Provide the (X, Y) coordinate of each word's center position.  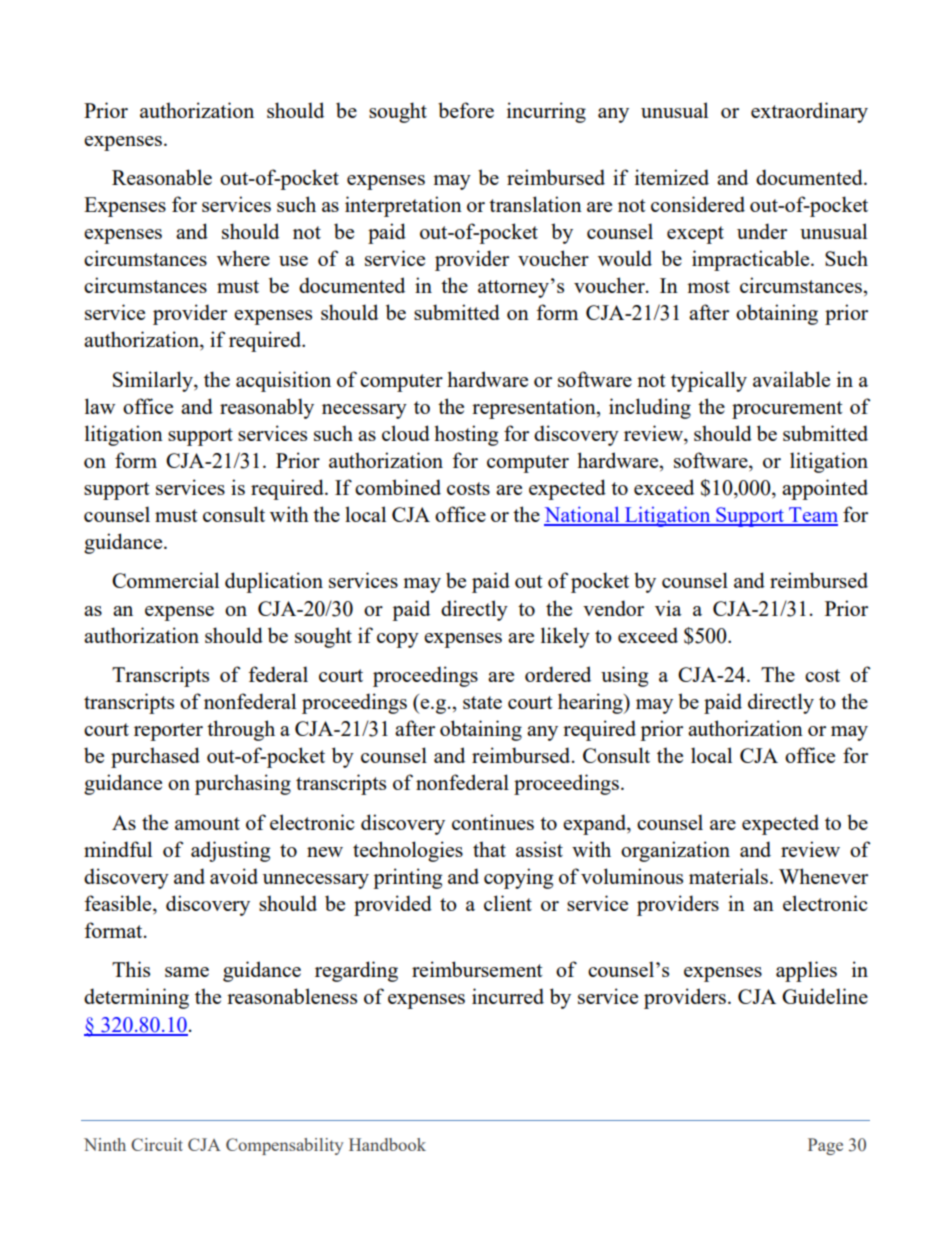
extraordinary (809, 112)
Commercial (165, 580)
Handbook (387, 1144)
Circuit (157, 1144)
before (466, 110)
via (668, 608)
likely (565, 637)
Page (825, 1146)
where (243, 258)
